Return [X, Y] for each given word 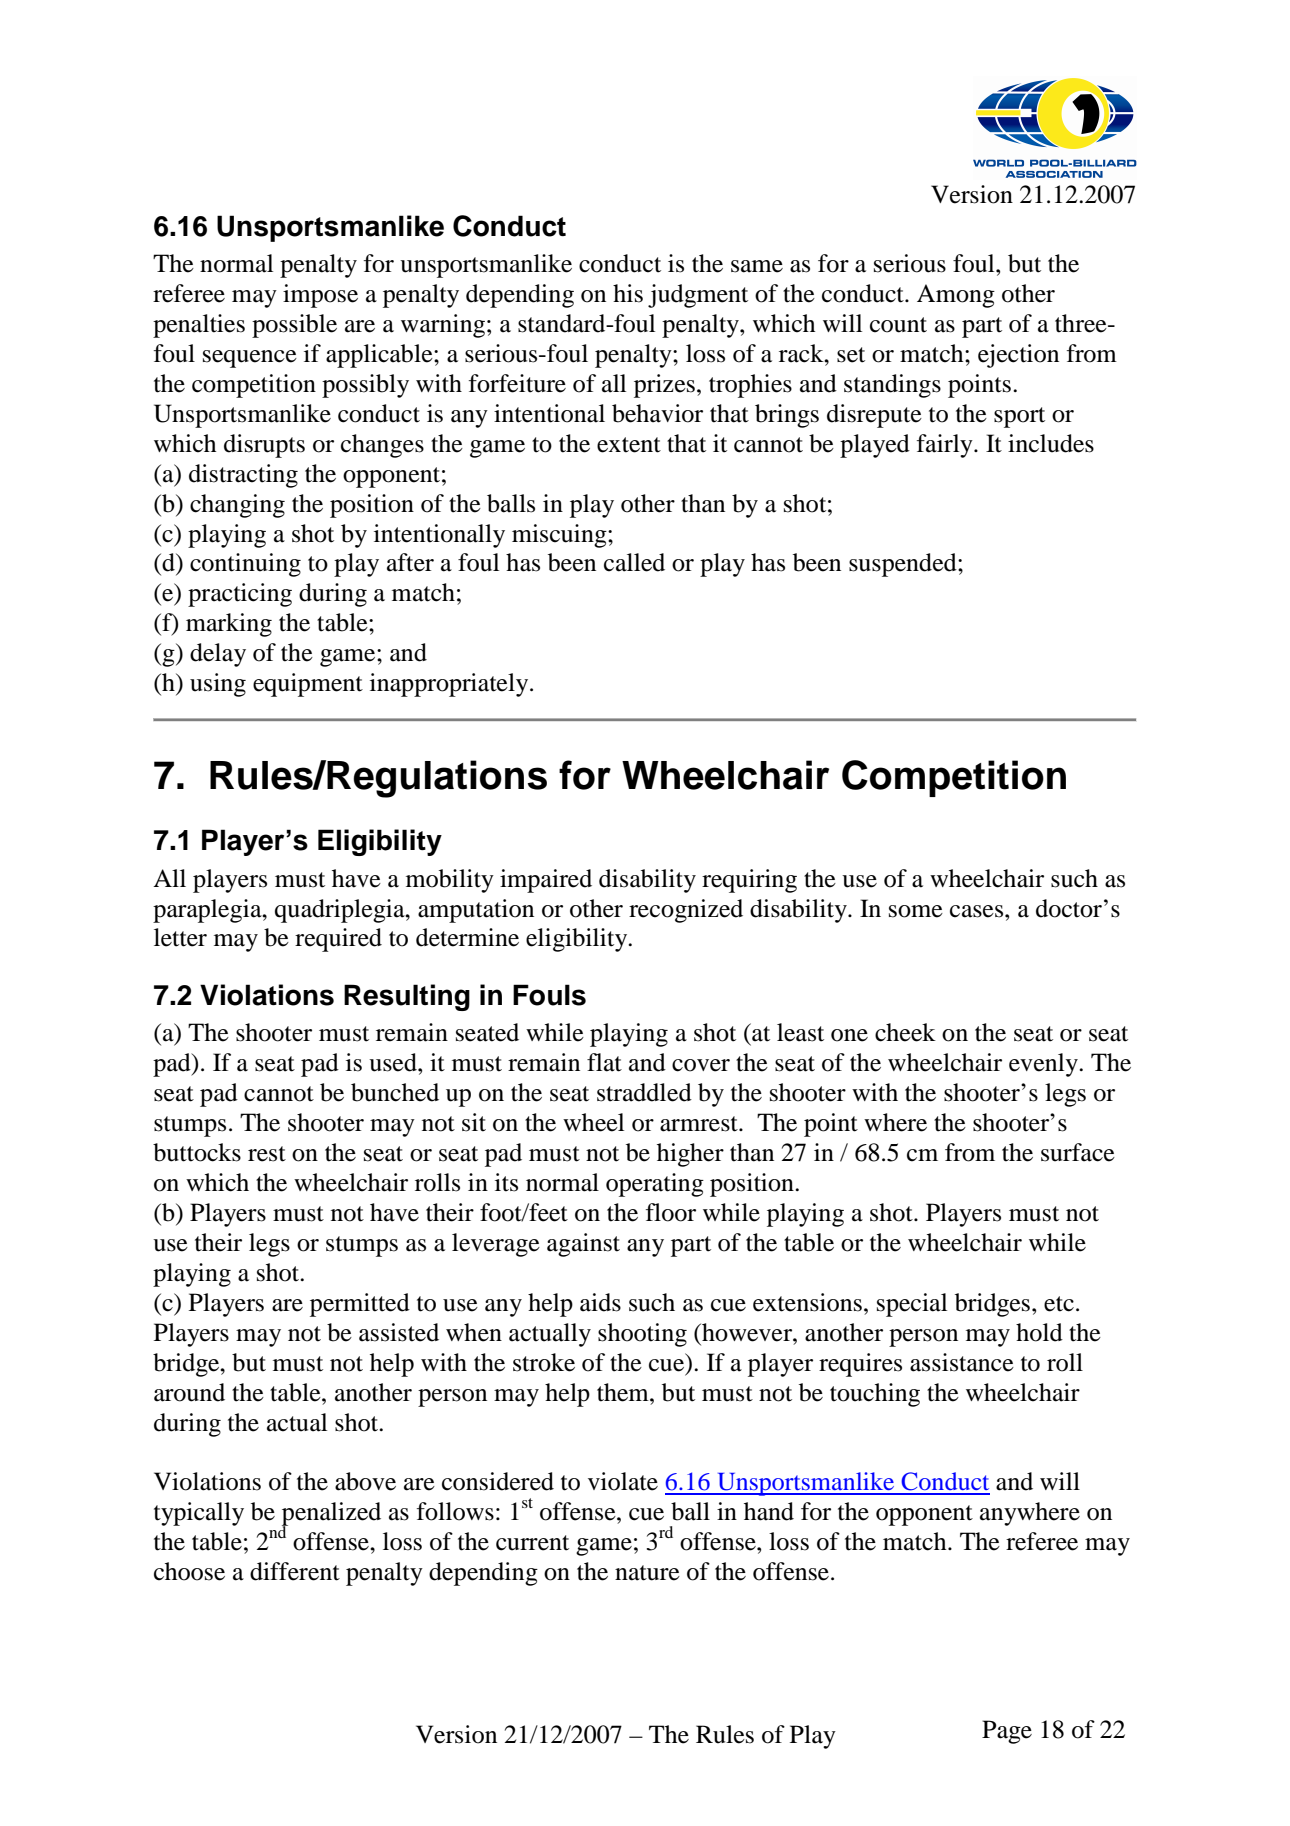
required [338, 940]
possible [294, 326]
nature [647, 1573]
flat [604, 1062]
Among [956, 296]
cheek [905, 1032]
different [295, 1571]
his [628, 293]
